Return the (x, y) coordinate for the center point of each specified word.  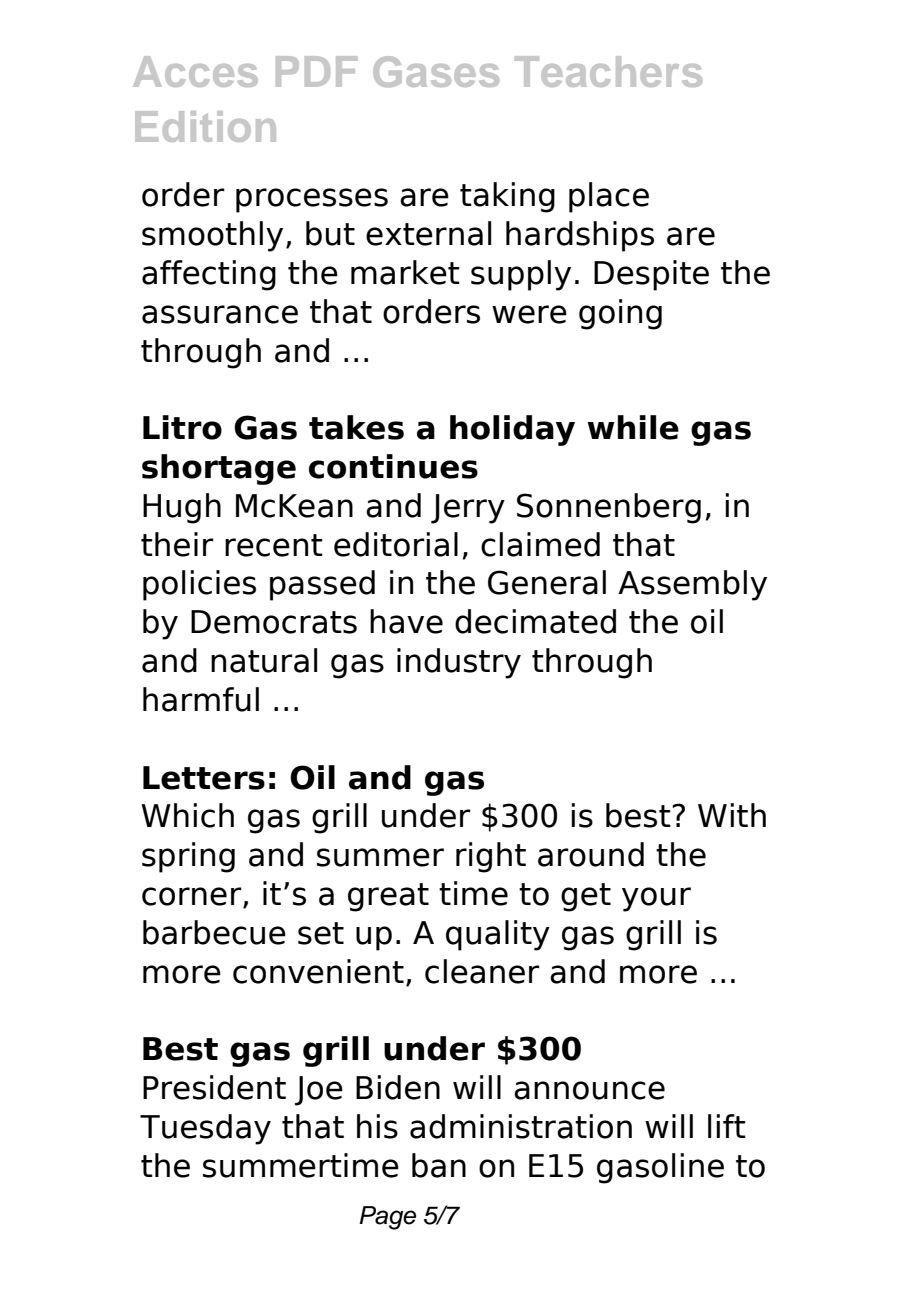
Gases (436, 71)
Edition (205, 126)
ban (439, 1165)
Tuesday (205, 1129)
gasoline (660, 1168)
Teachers (608, 71)
